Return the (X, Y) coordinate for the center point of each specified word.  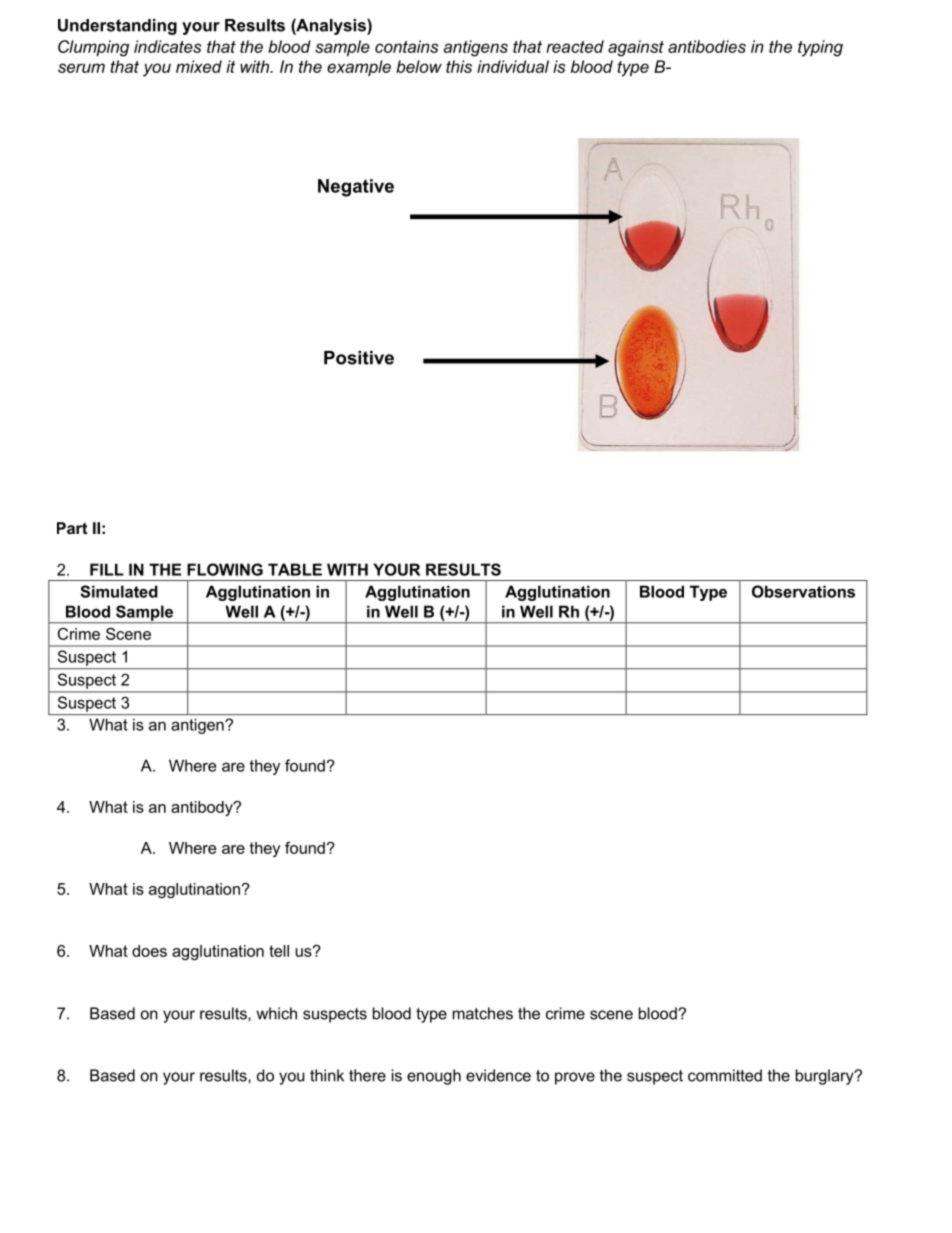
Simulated (119, 591)
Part (72, 528)
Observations (803, 591)
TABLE (295, 569)
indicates (167, 46)
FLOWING (225, 569)
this (459, 66)
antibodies (707, 46)
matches (483, 1013)
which (276, 1013)
